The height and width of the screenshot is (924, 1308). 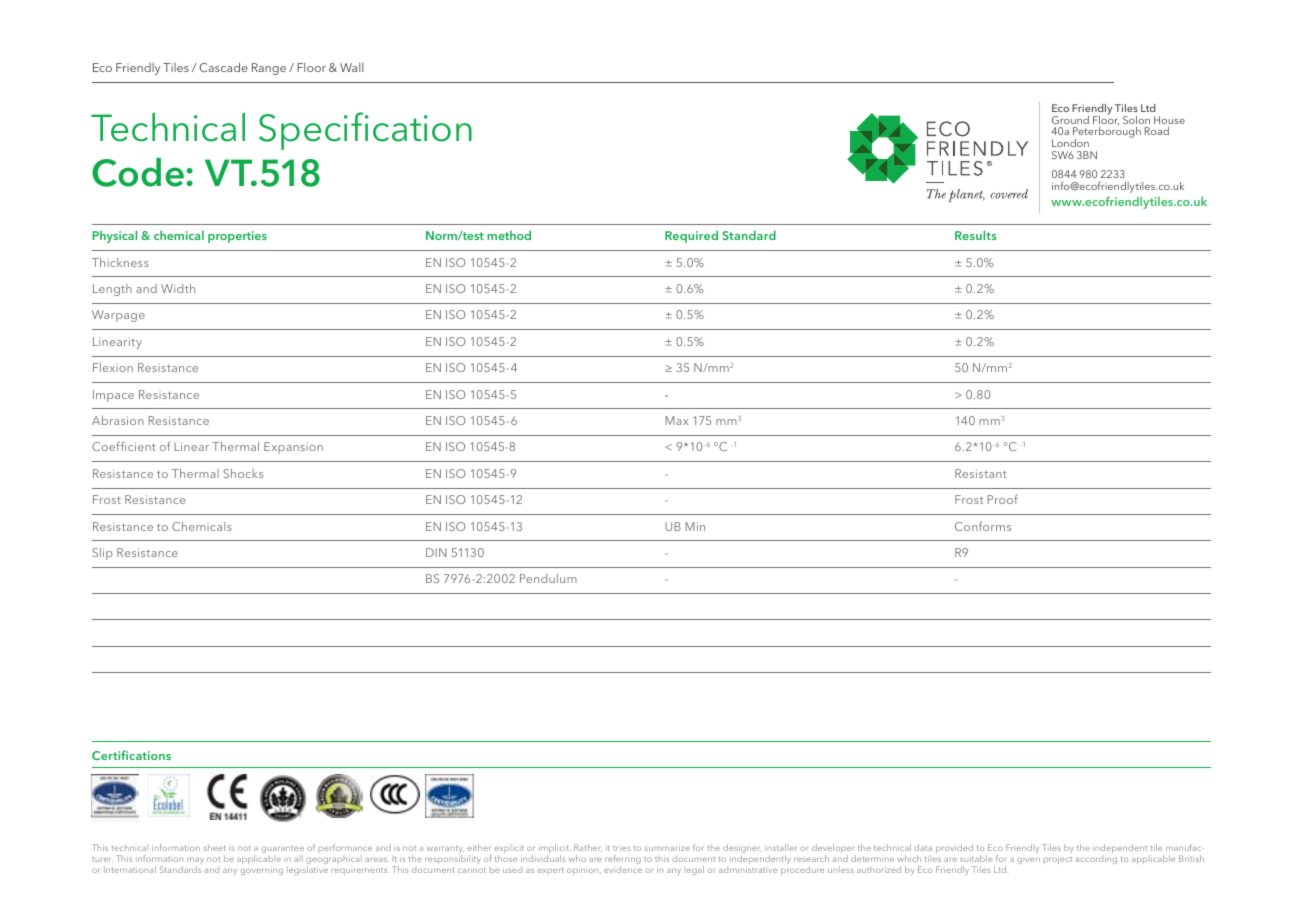 What do you see at coordinates (1070, 120) in the screenshot?
I see `Ground` at bounding box center [1070, 120].
